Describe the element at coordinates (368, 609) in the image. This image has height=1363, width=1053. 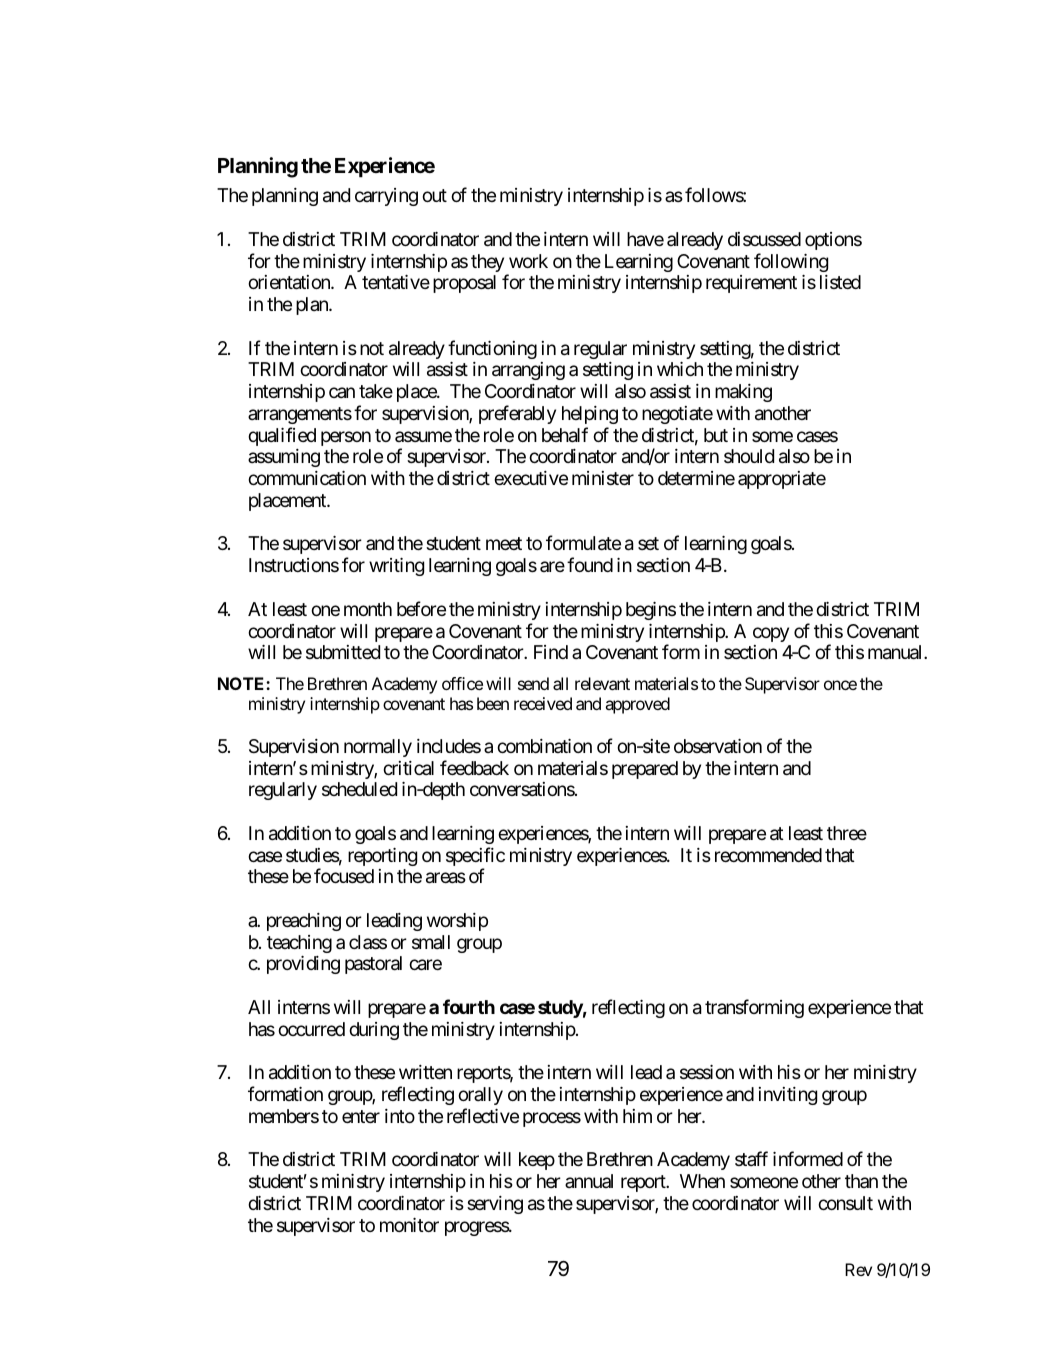
I see `month` at that location.
